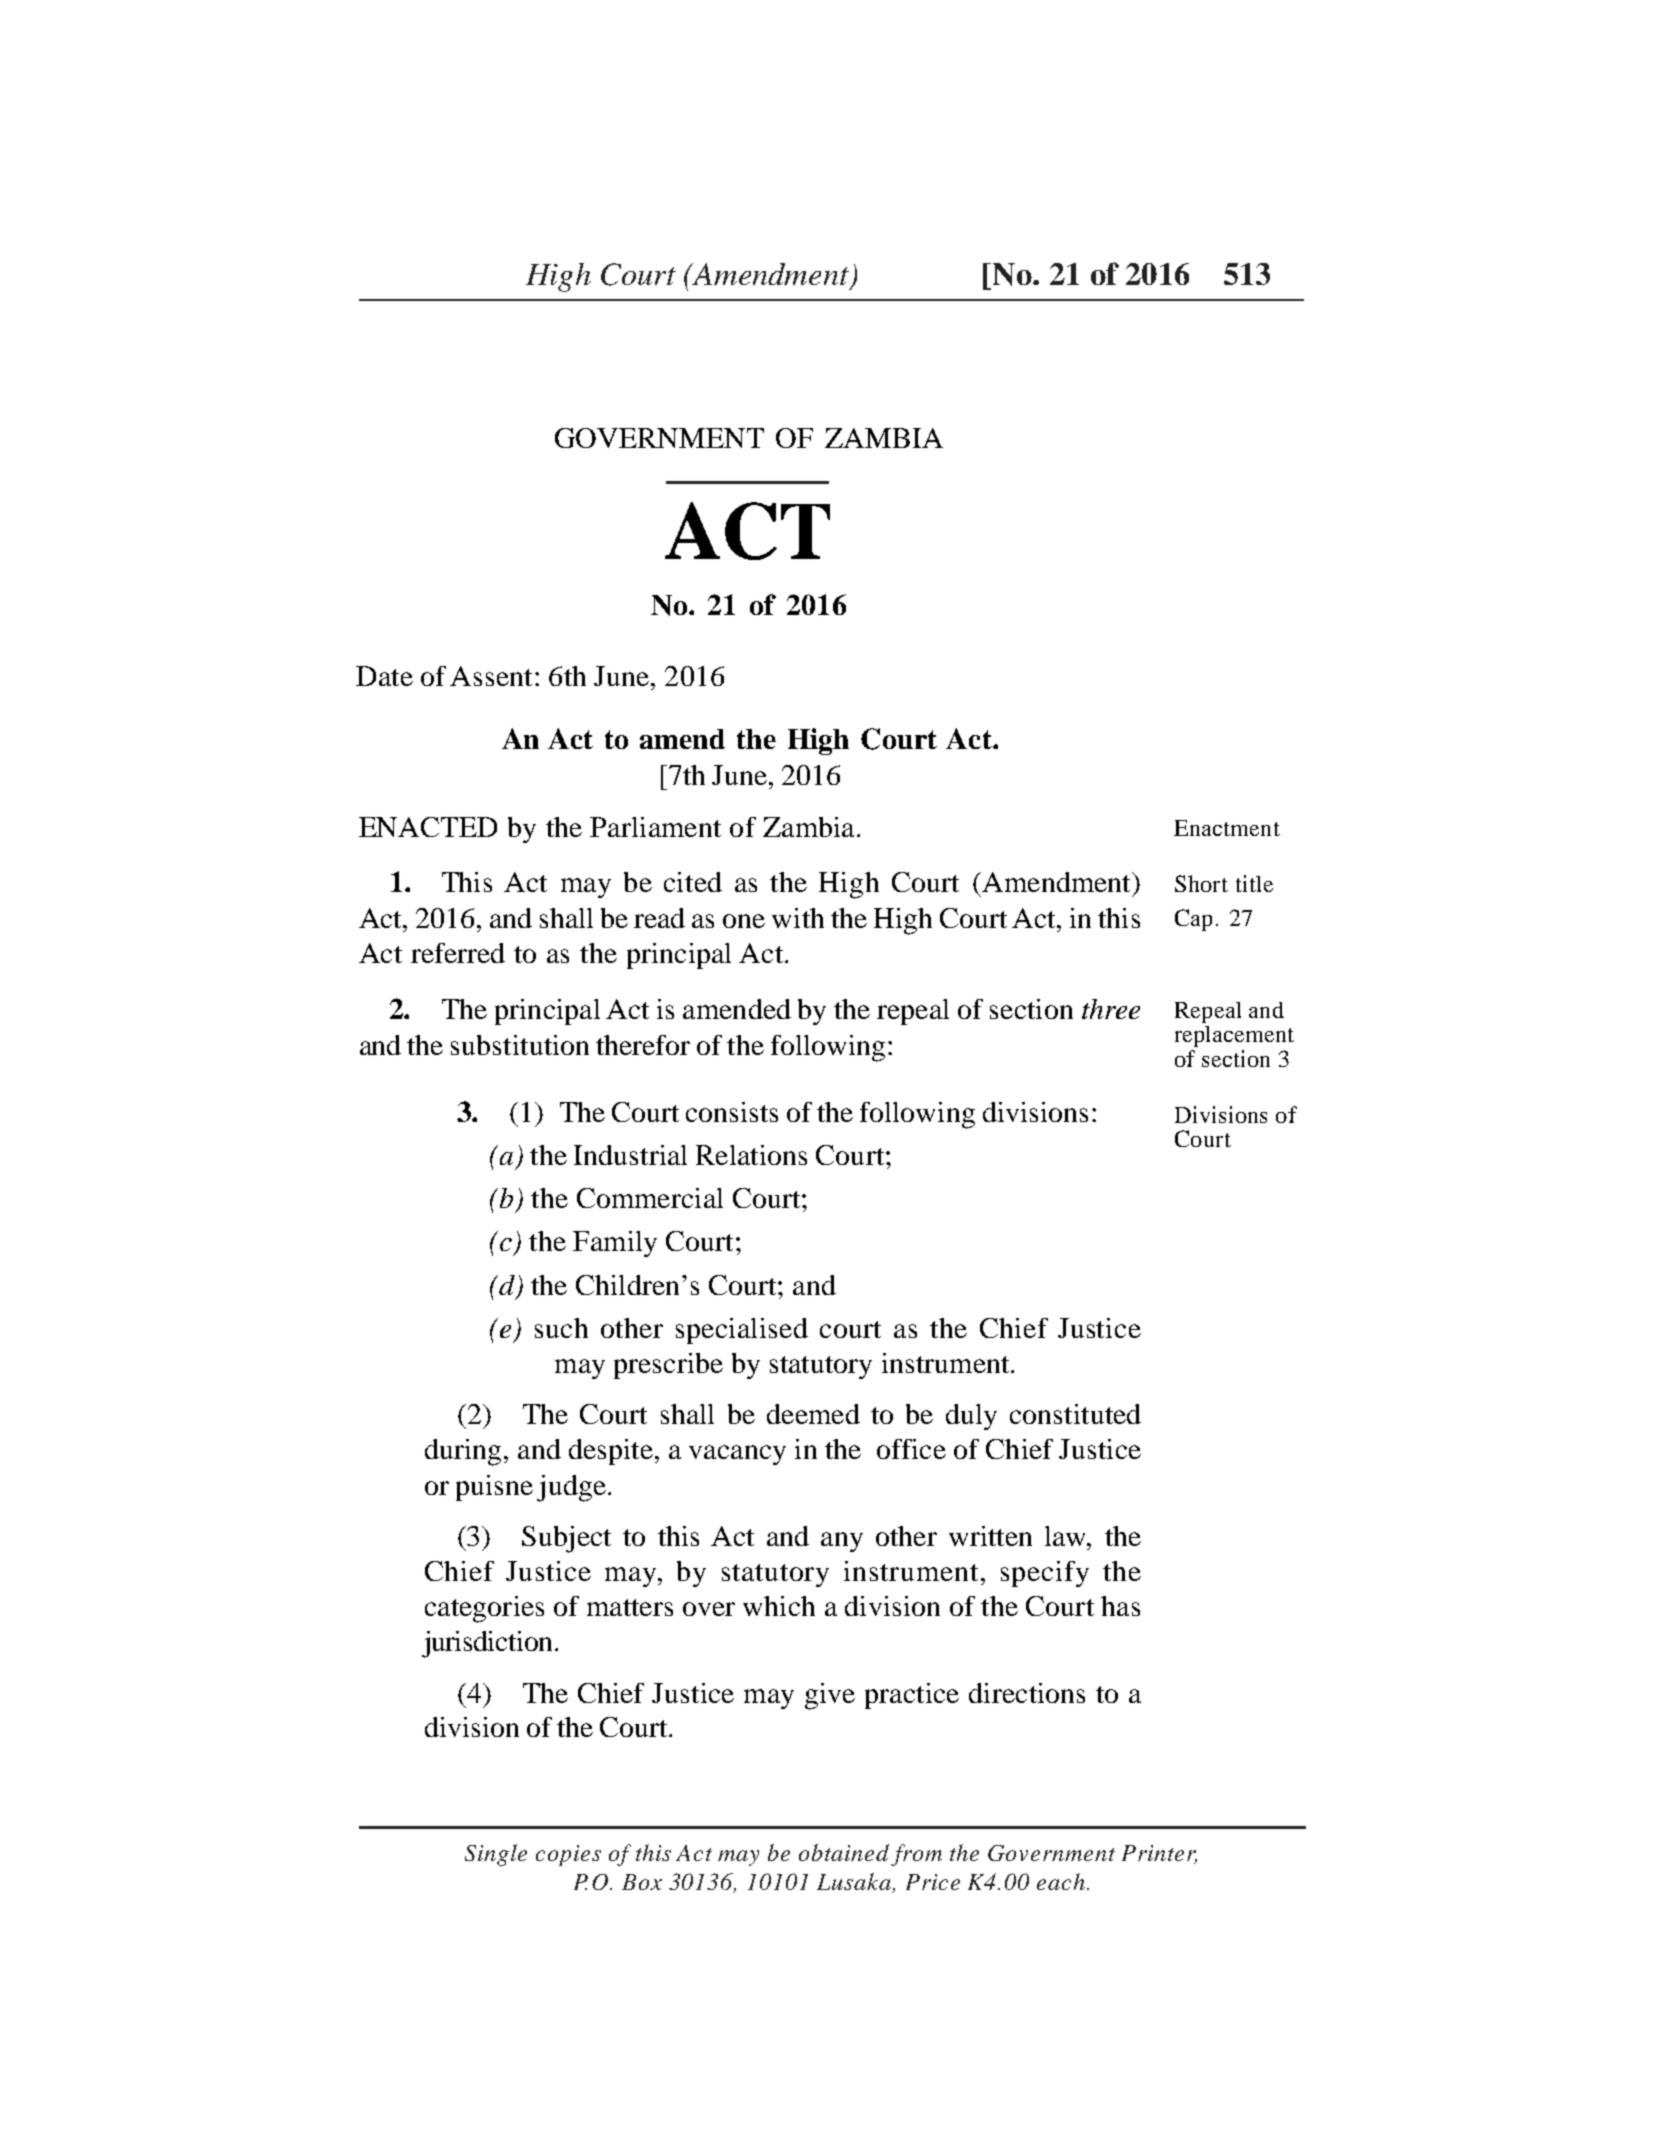 Image resolution: width=1663 pixels, height=2151 pixels. I want to click on such, so click(561, 1328).
